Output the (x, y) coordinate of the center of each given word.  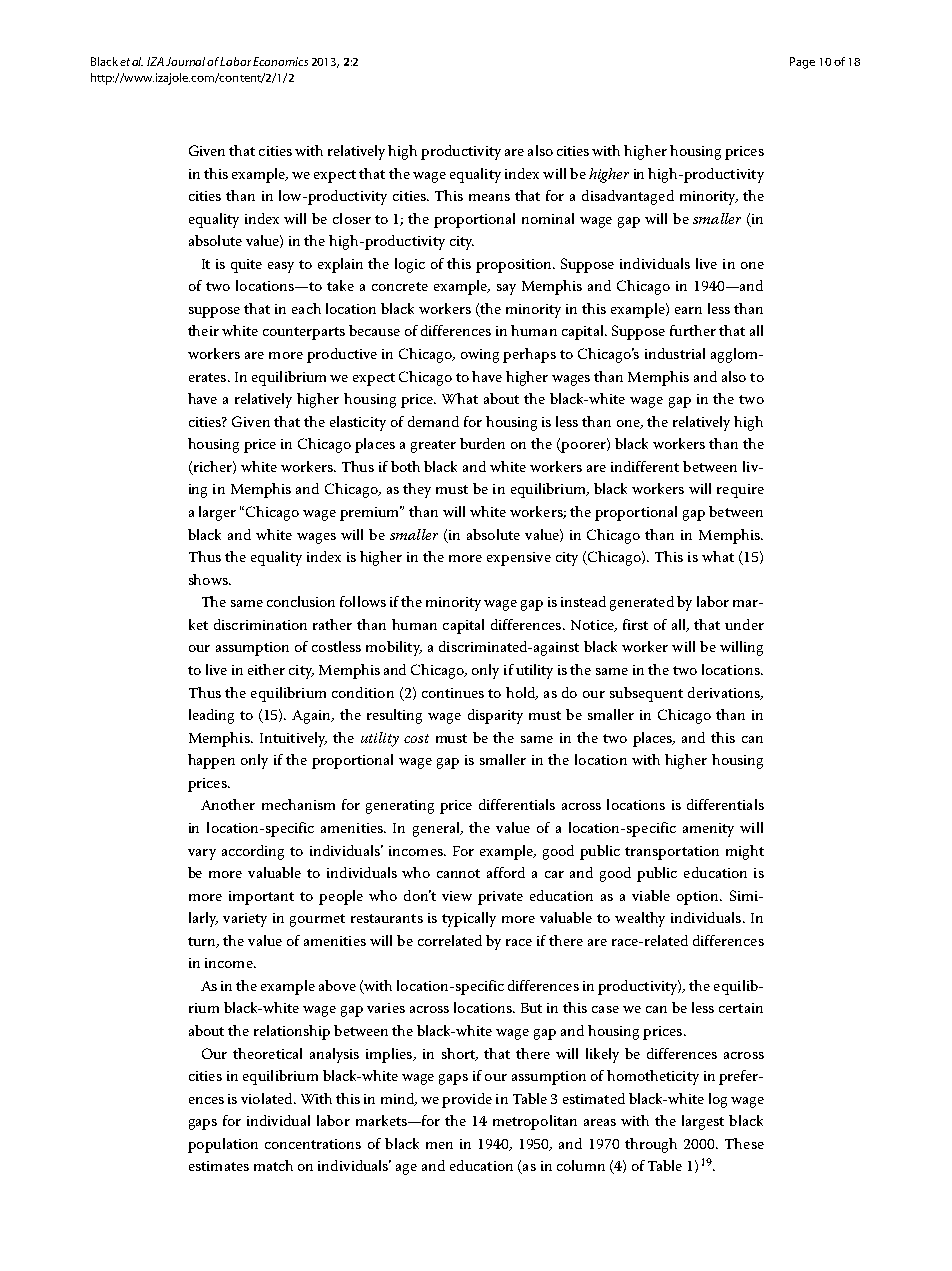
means (489, 197)
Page (802, 63)
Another (228, 804)
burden (482, 443)
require (740, 491)
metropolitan (535, 1122)
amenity (708, 830)
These (744, 1143)
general (438, 829)
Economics (280, 61)
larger (217, 513)
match (273, 1165)
